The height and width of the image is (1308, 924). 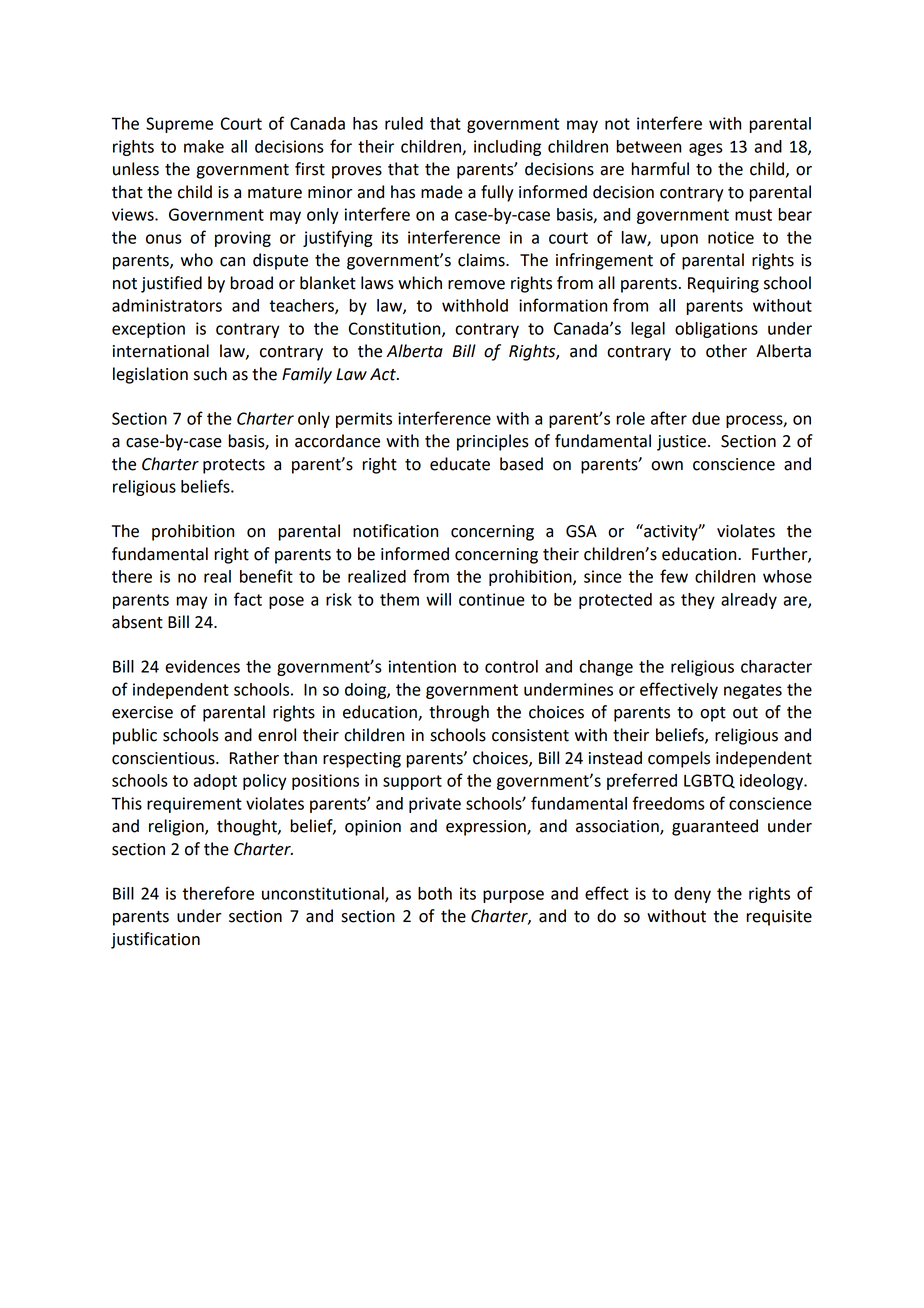 I want to click on few, so click(x=674, y=576).
